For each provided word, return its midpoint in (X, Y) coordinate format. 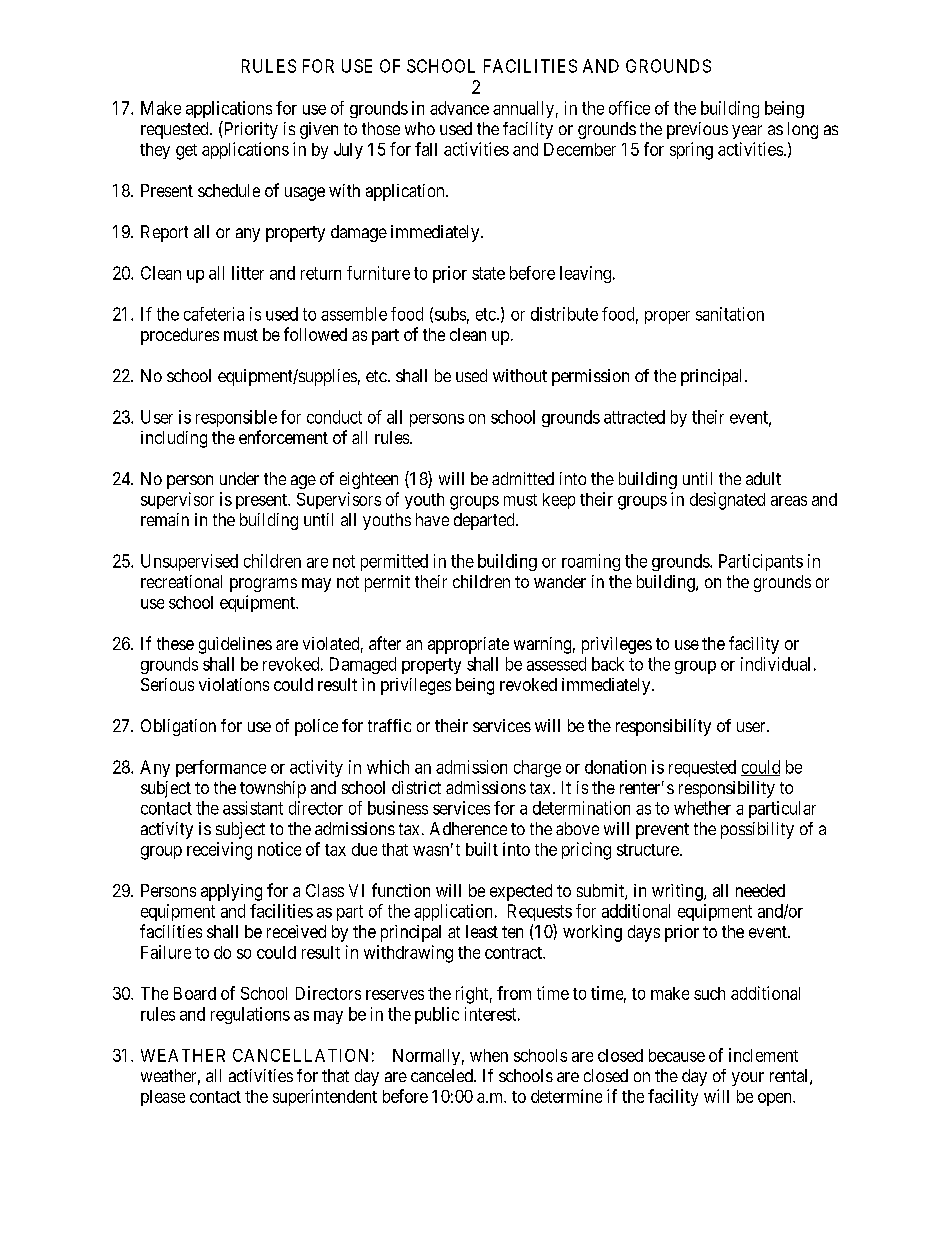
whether (702, 808)
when (489, 1055)
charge (537, 768)
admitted (523, 478)
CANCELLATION (300, 1055)
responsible (236, 418)
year (747, 132)
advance (459, 108)
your (748, 1079)
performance (221, 768)
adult (763, 478)
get (186, 152)
